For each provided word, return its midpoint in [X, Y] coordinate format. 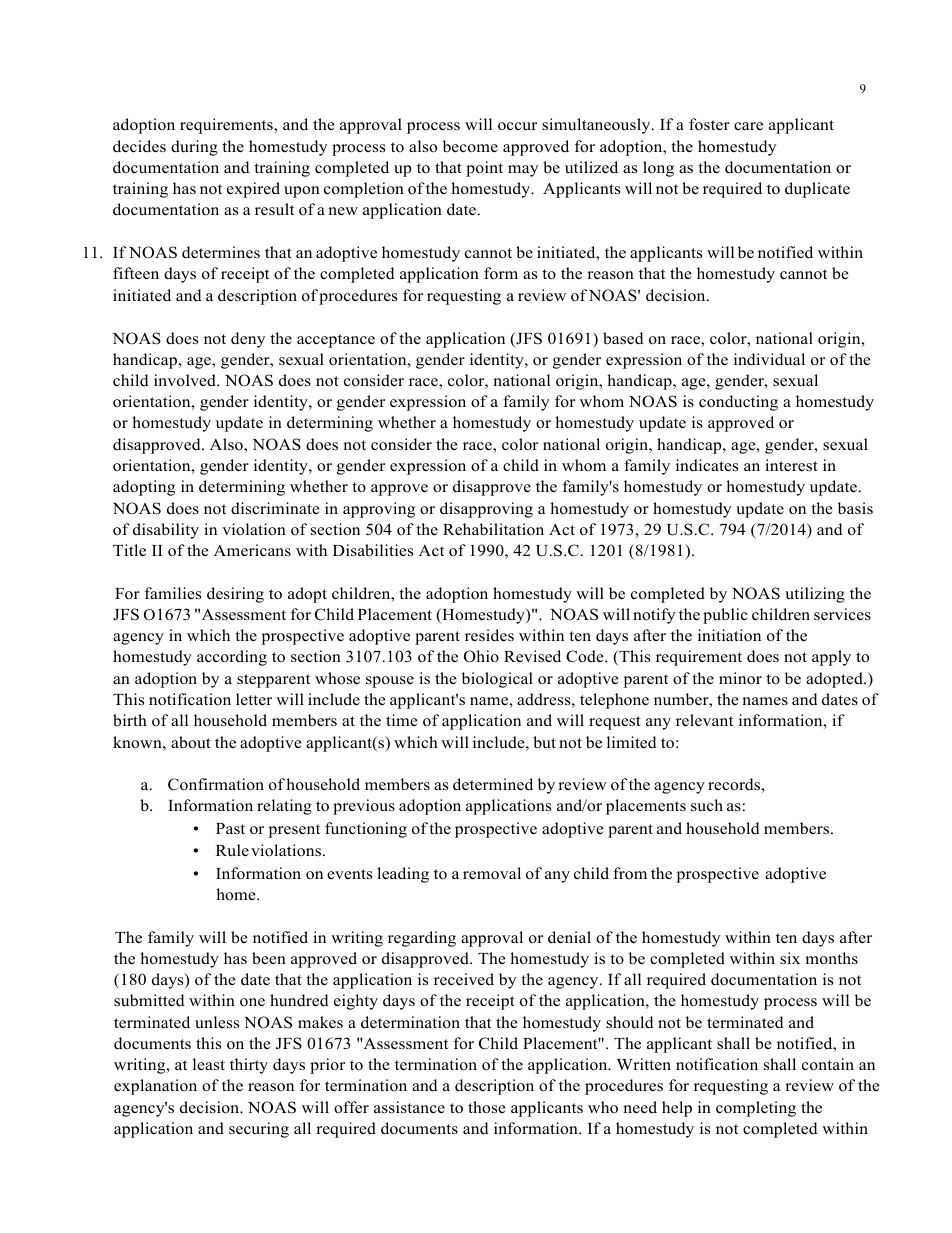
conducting [738, 403]
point [484, 169]
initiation [729, 635]
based [623, 338]
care [748, 126]
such [707, 805]
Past [230, 828]
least [209, 1064]
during [194, 148]
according [232, 658]
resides [489, 635]
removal [492, 873]
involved [186, 380]
